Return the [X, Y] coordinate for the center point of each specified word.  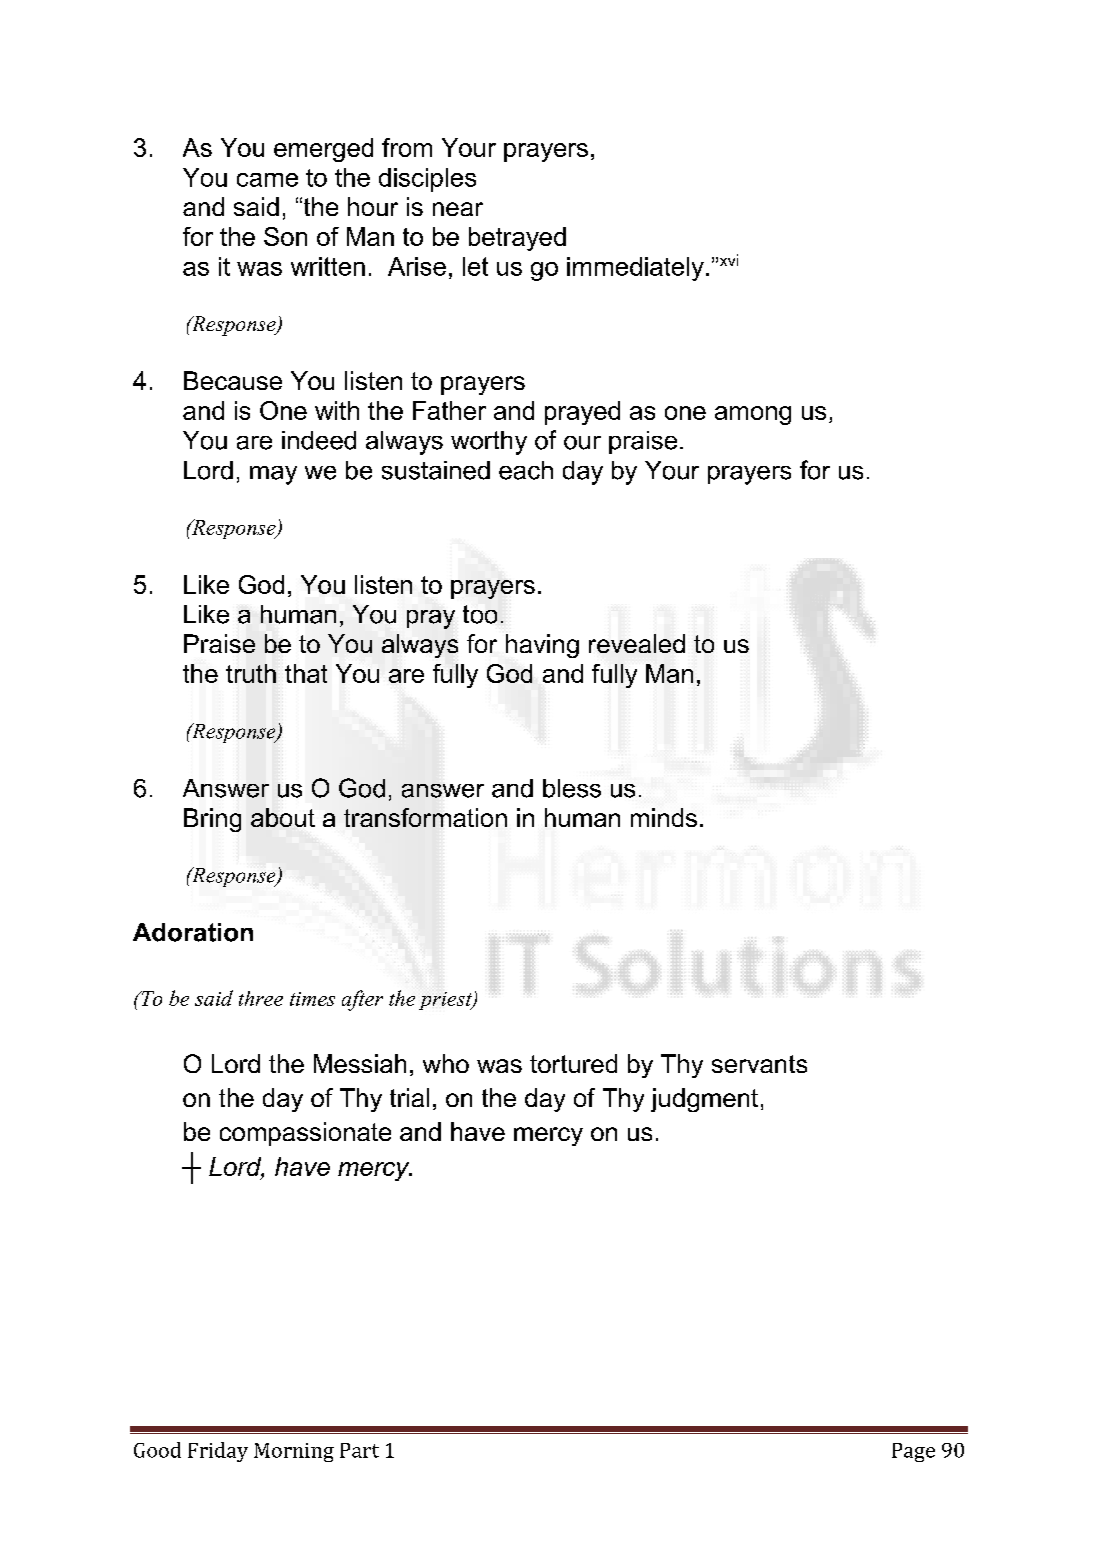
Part [359, 1450]
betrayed [517, 239]
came [267, 180]
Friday [218, 1452]
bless [572, 788]
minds [664, 817]
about [283, 817]
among [753, 415]
